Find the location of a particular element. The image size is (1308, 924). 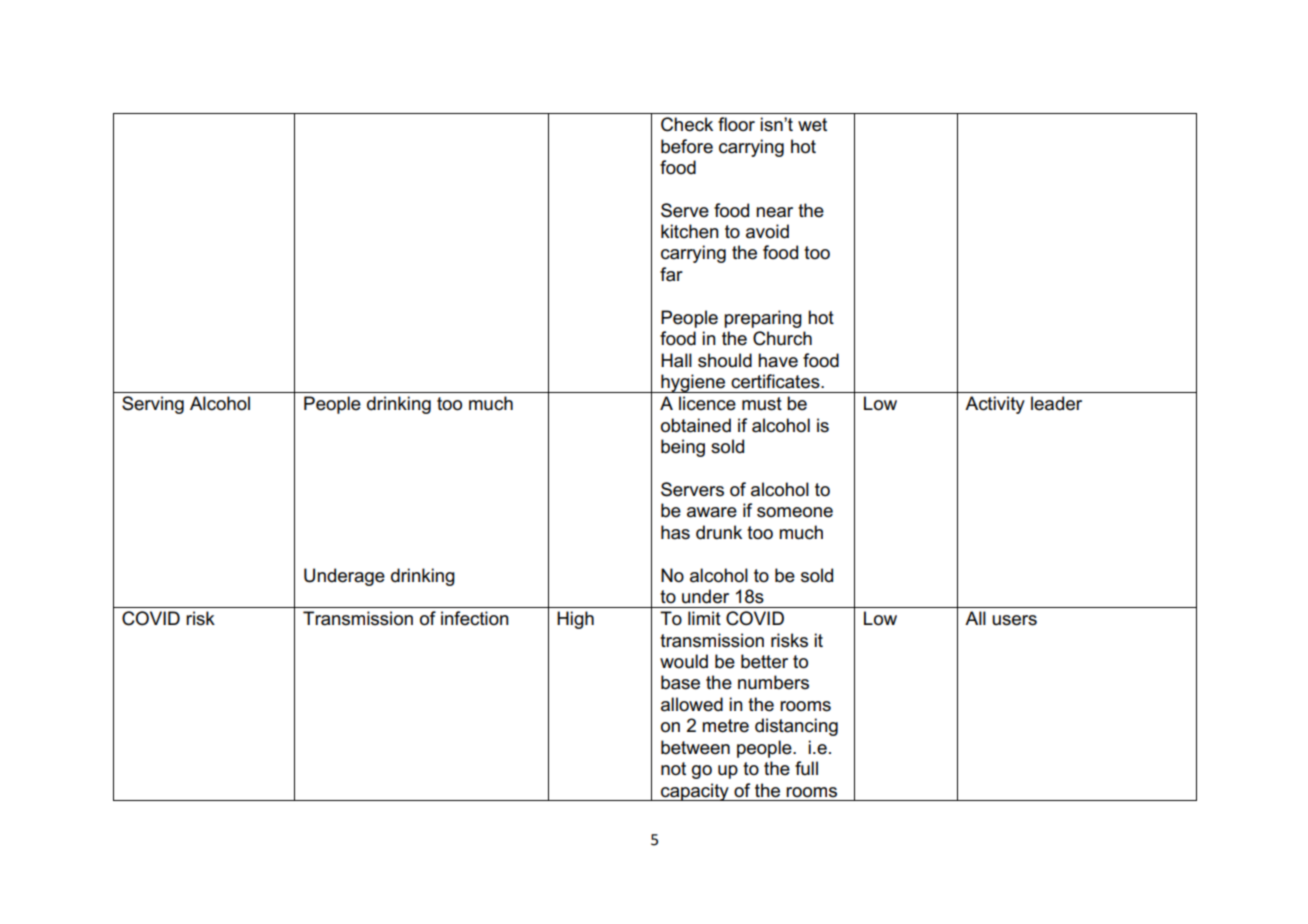

full is located at coordinates (806, 768).
